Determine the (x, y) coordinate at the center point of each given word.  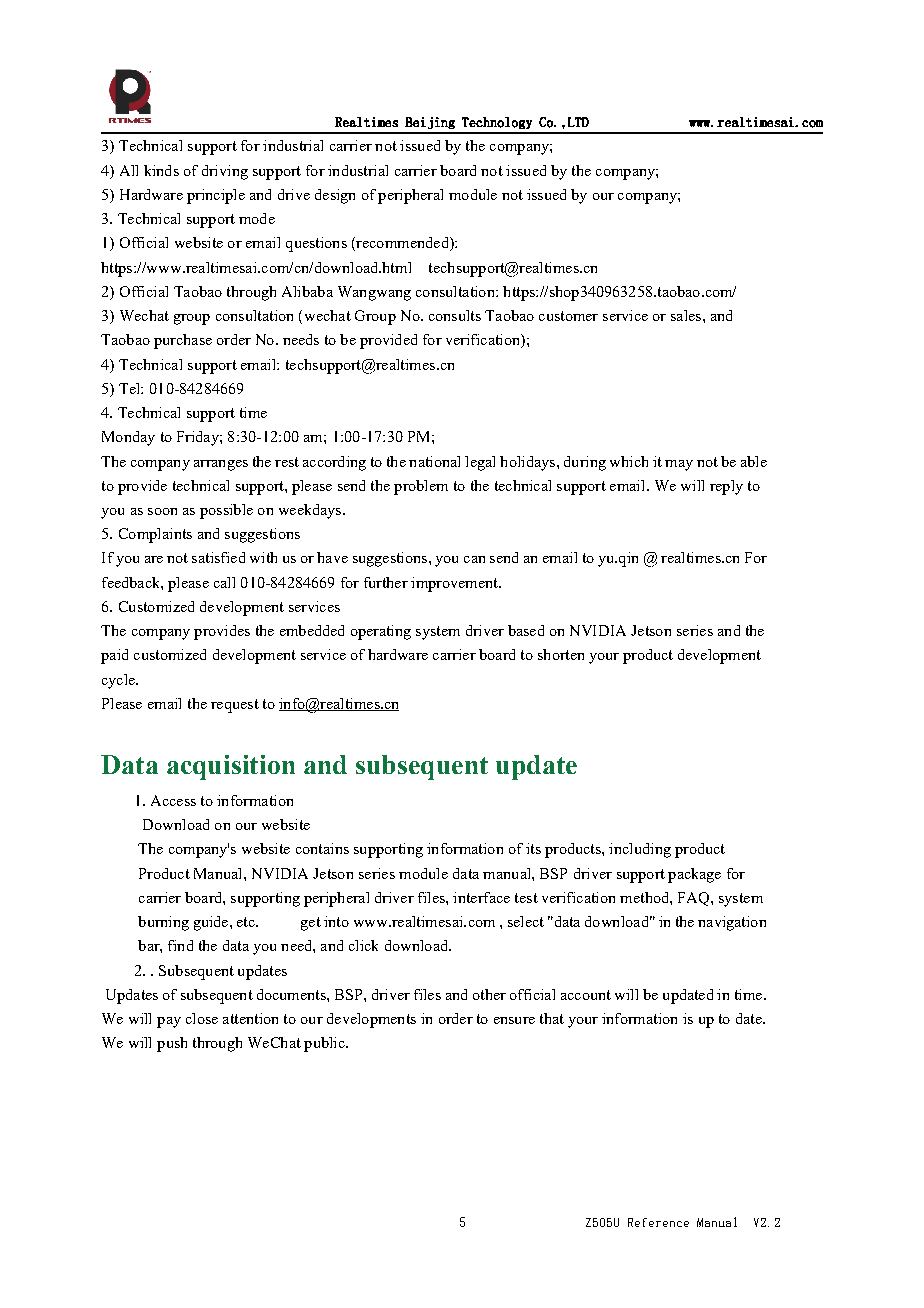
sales (687, 315)
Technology (497, 123)
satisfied (218, 557)
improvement (455, 584)
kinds (161, 170)
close (202, 1018)
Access (173, 800)
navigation (732, 923)
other (489, 994)
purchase (183, 341)
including (640, 850)
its (533, 848)
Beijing (430, 123)
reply (726, 487)
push (172, 1044)
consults (455, 315)
